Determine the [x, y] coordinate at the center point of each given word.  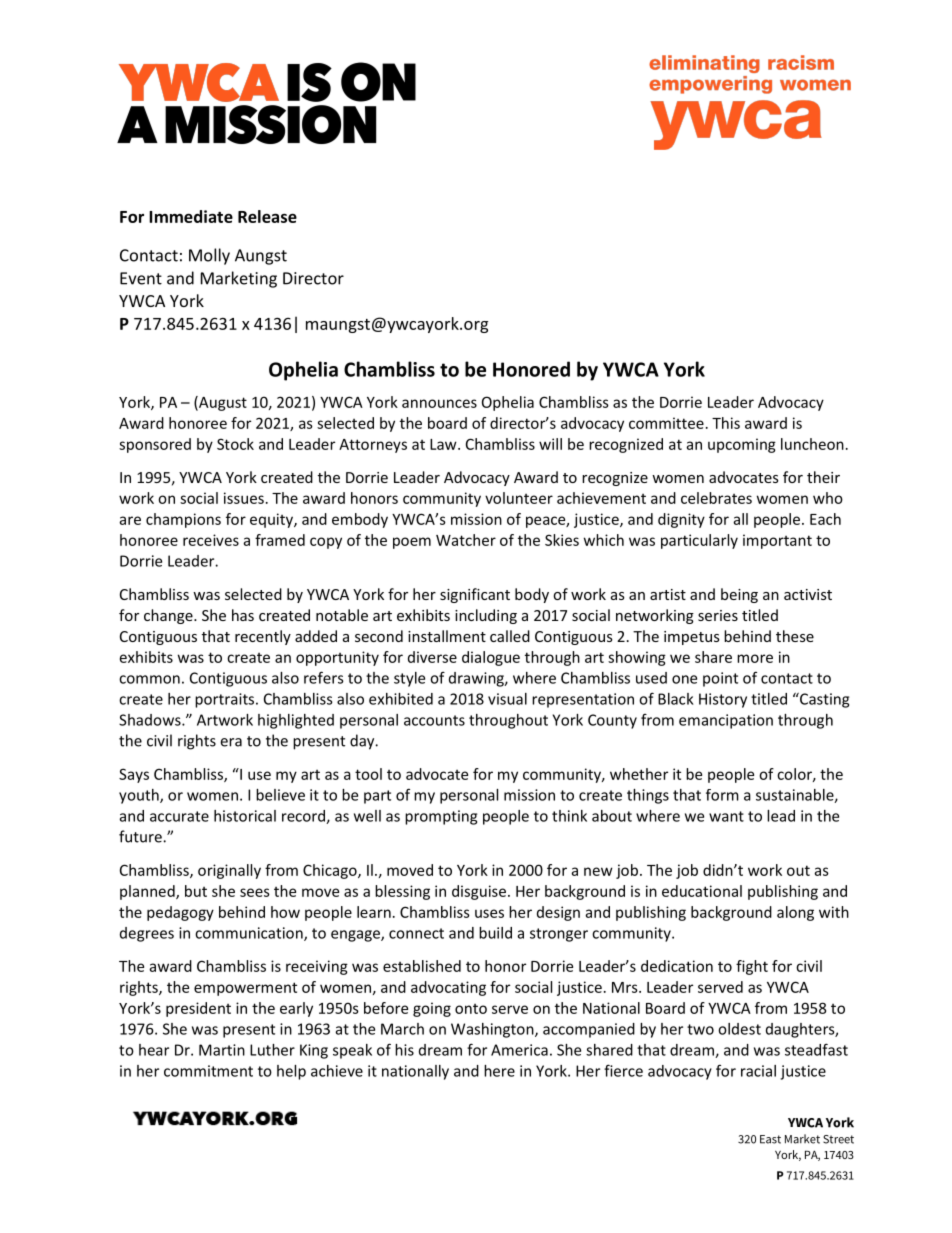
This [726, 423]
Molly [209, 256]
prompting [441, 817]
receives [211, 540]
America [519, 1050]
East [770, 1139]
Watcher [466, 540]
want [726, 816]
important [777, 541]
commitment [208, 1071]
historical [245, 816]
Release [267, 216]
